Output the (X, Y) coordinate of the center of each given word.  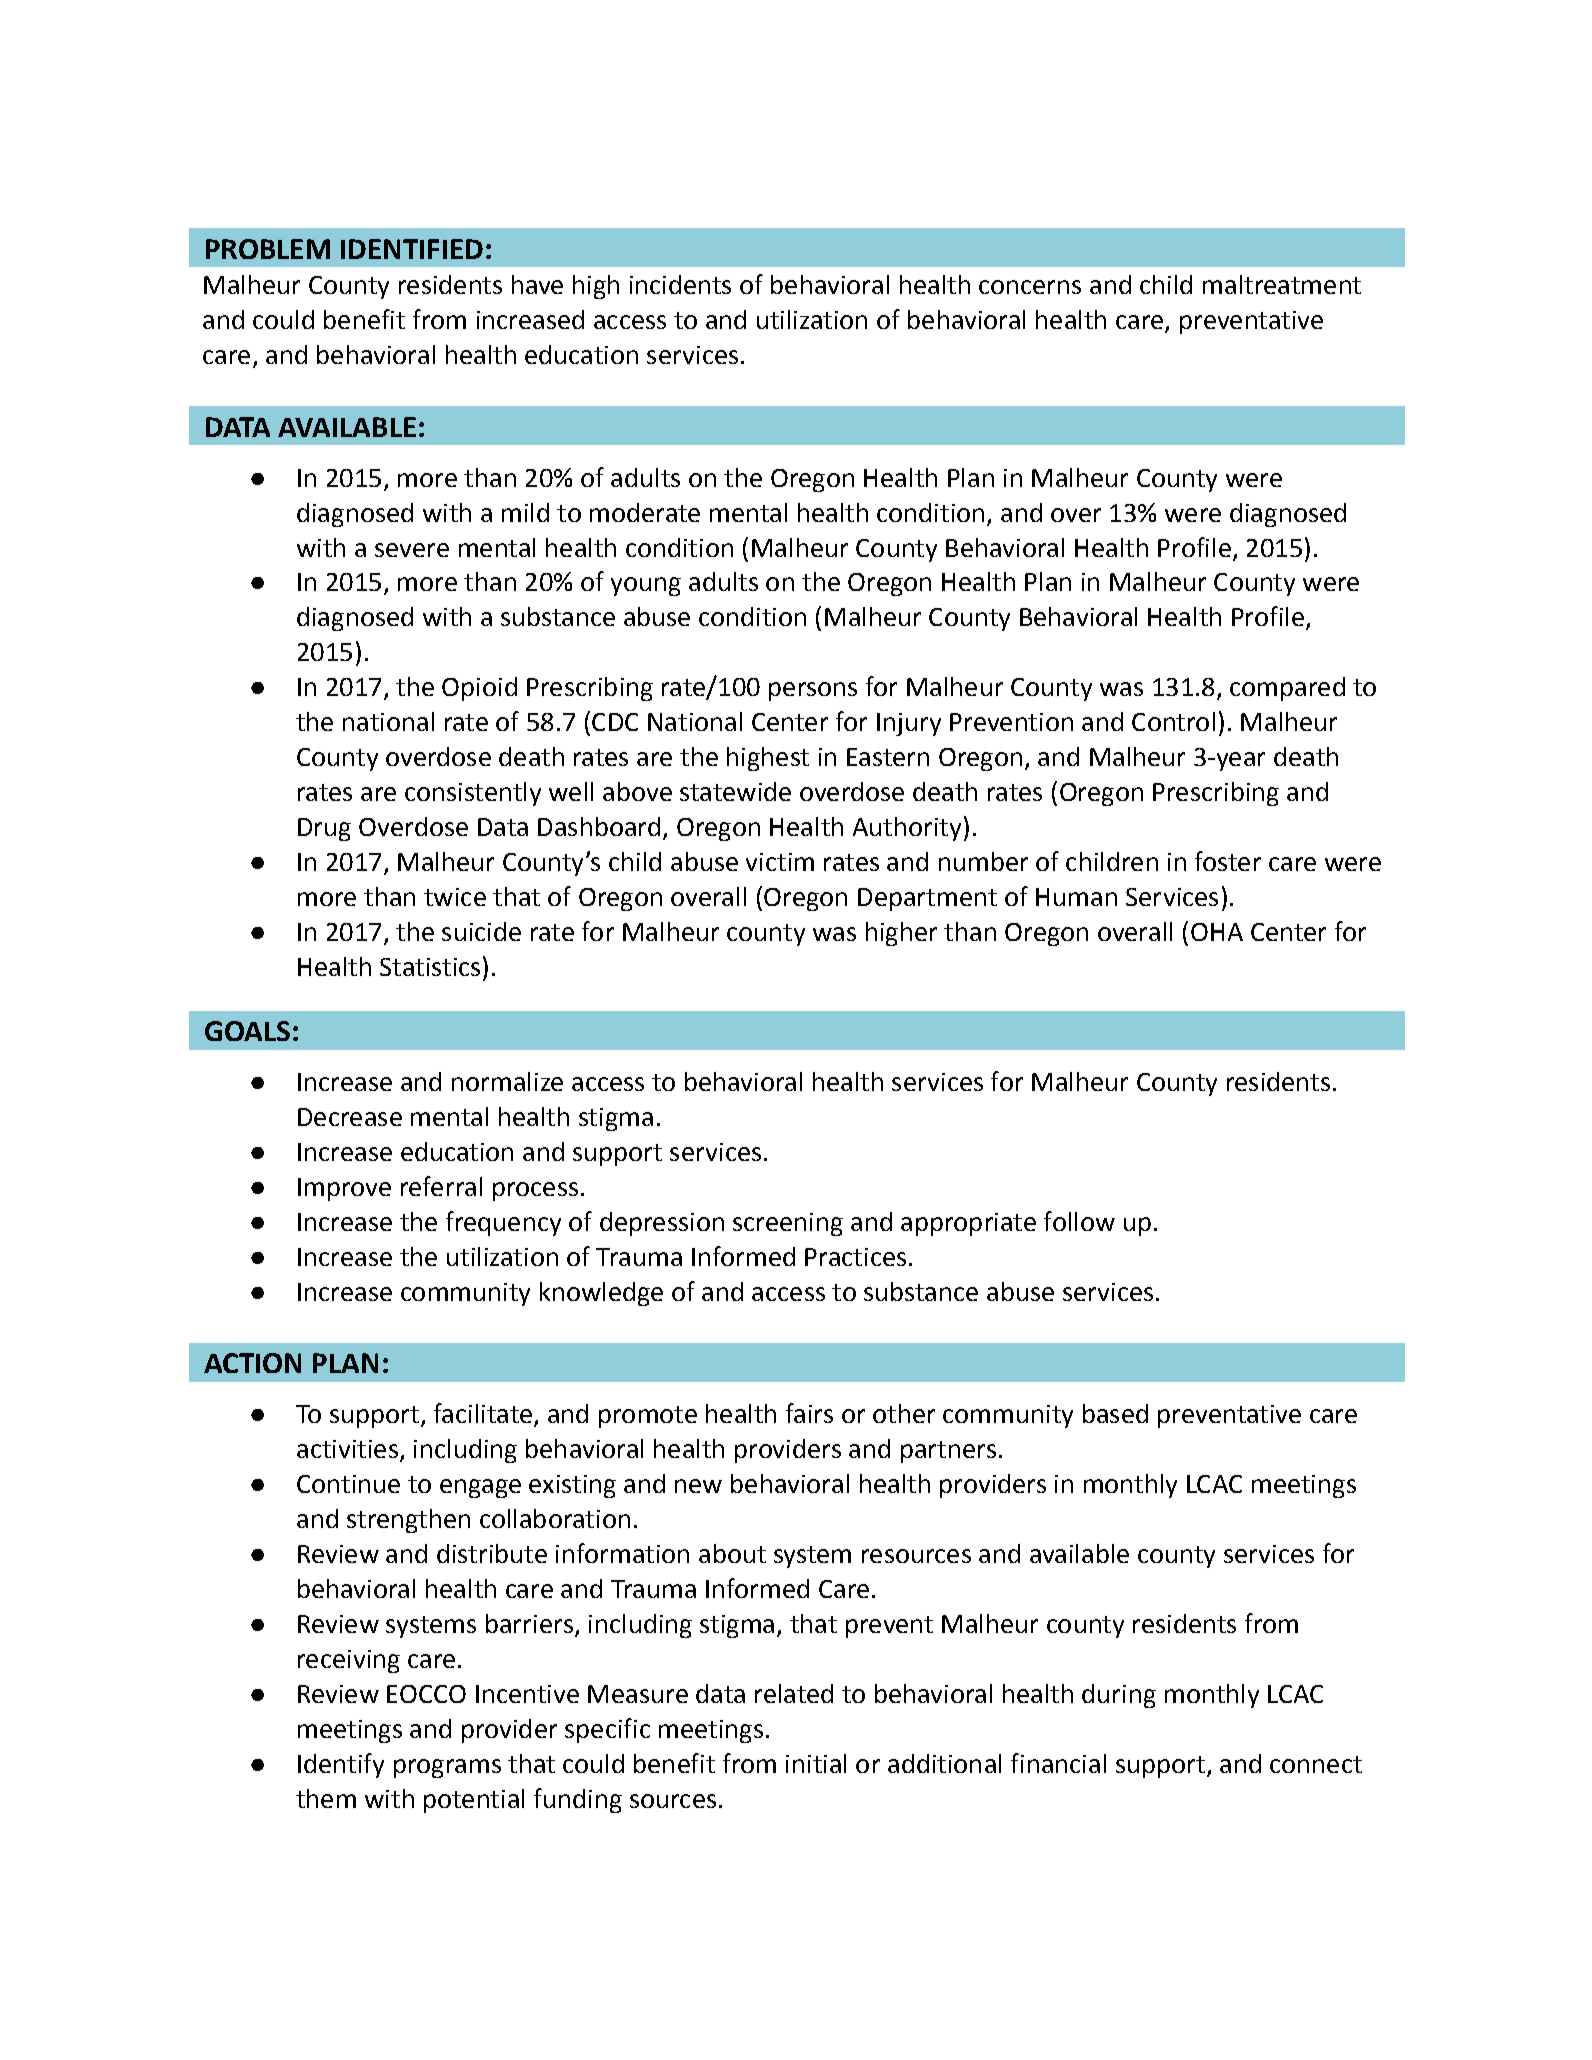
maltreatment (1282, 284)
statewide (735, 791)
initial (816, 1763)
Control (1173, 721)
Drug (324, 829)
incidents (680, 284)
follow (1079, 1221)
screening (788, 1224)
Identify (341, 1765)
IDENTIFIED (412, 249)
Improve (344, 1189)
